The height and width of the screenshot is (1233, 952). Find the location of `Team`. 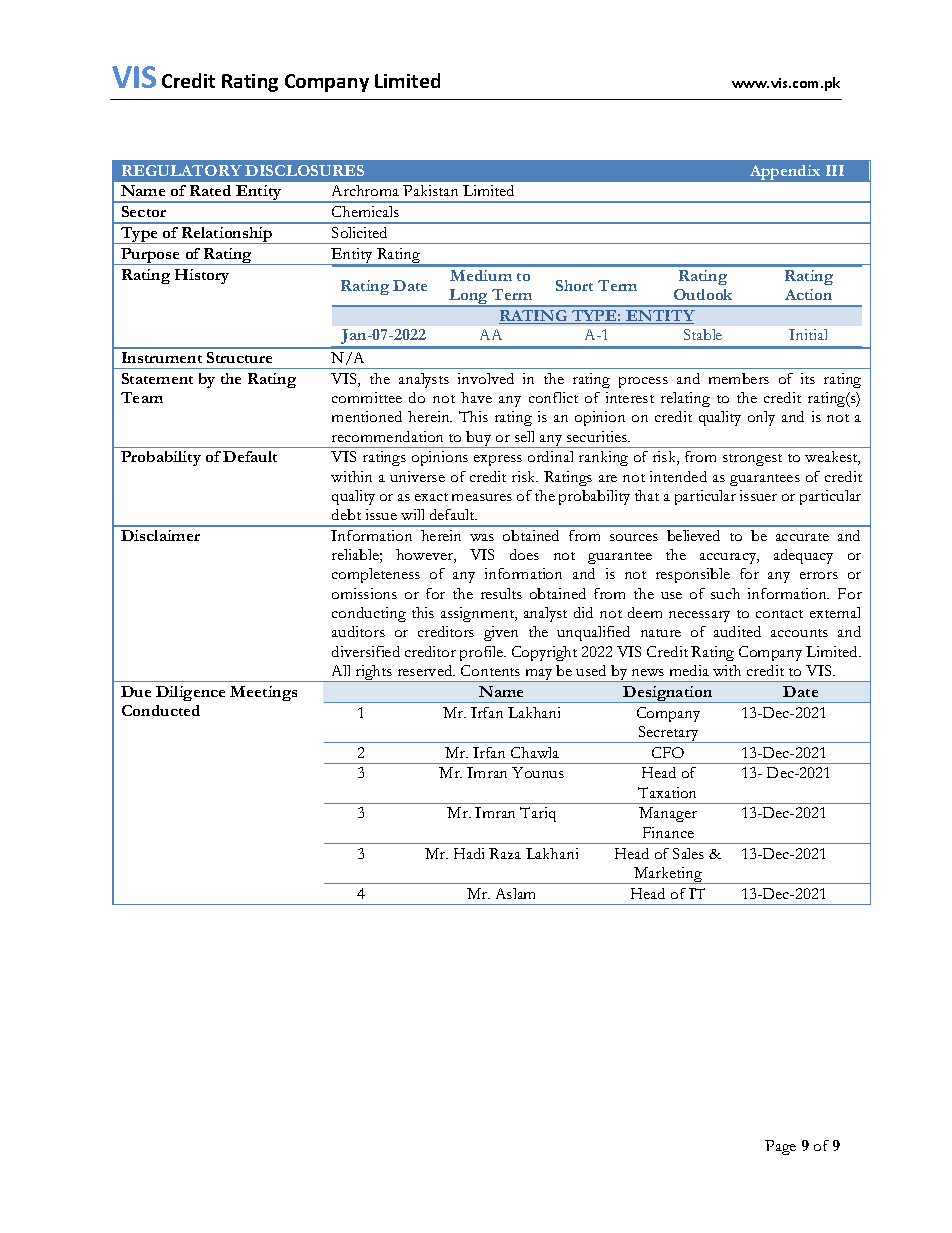

Team is located at coordinates (142, 397).
